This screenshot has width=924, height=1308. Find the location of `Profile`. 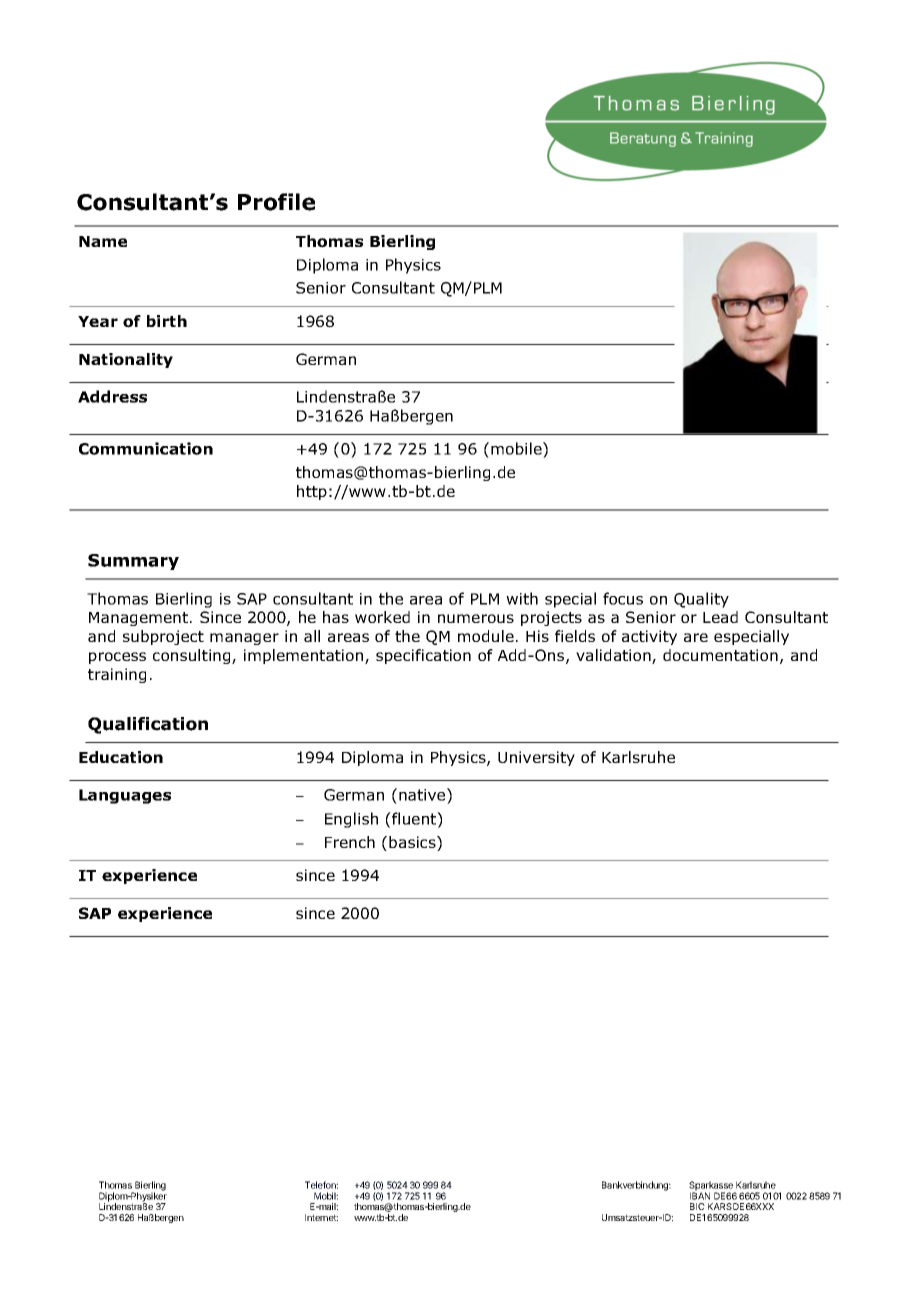

Profile is located at coordinates (276, 202).
